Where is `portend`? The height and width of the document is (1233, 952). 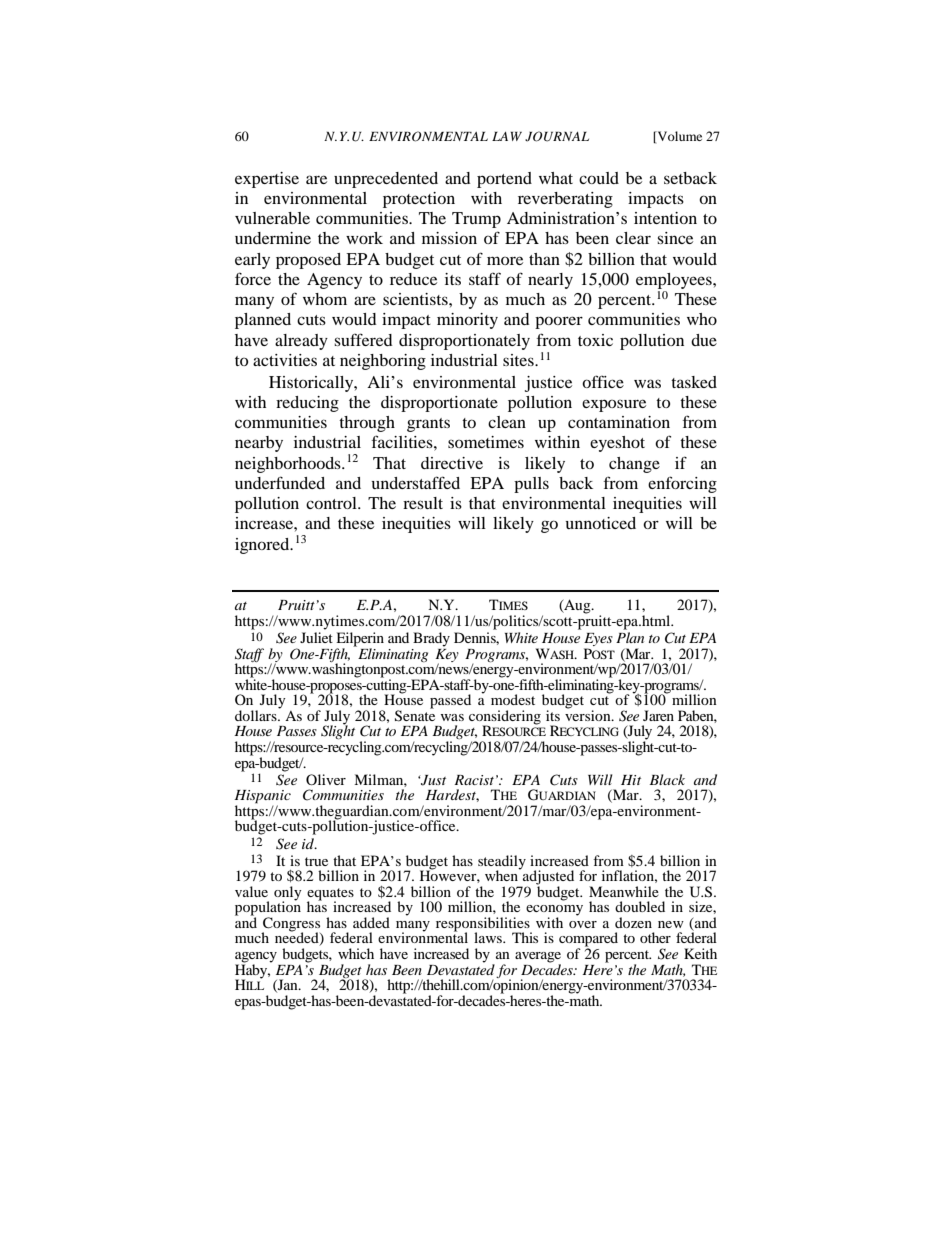 portend is located at coordinates (504, 180).
